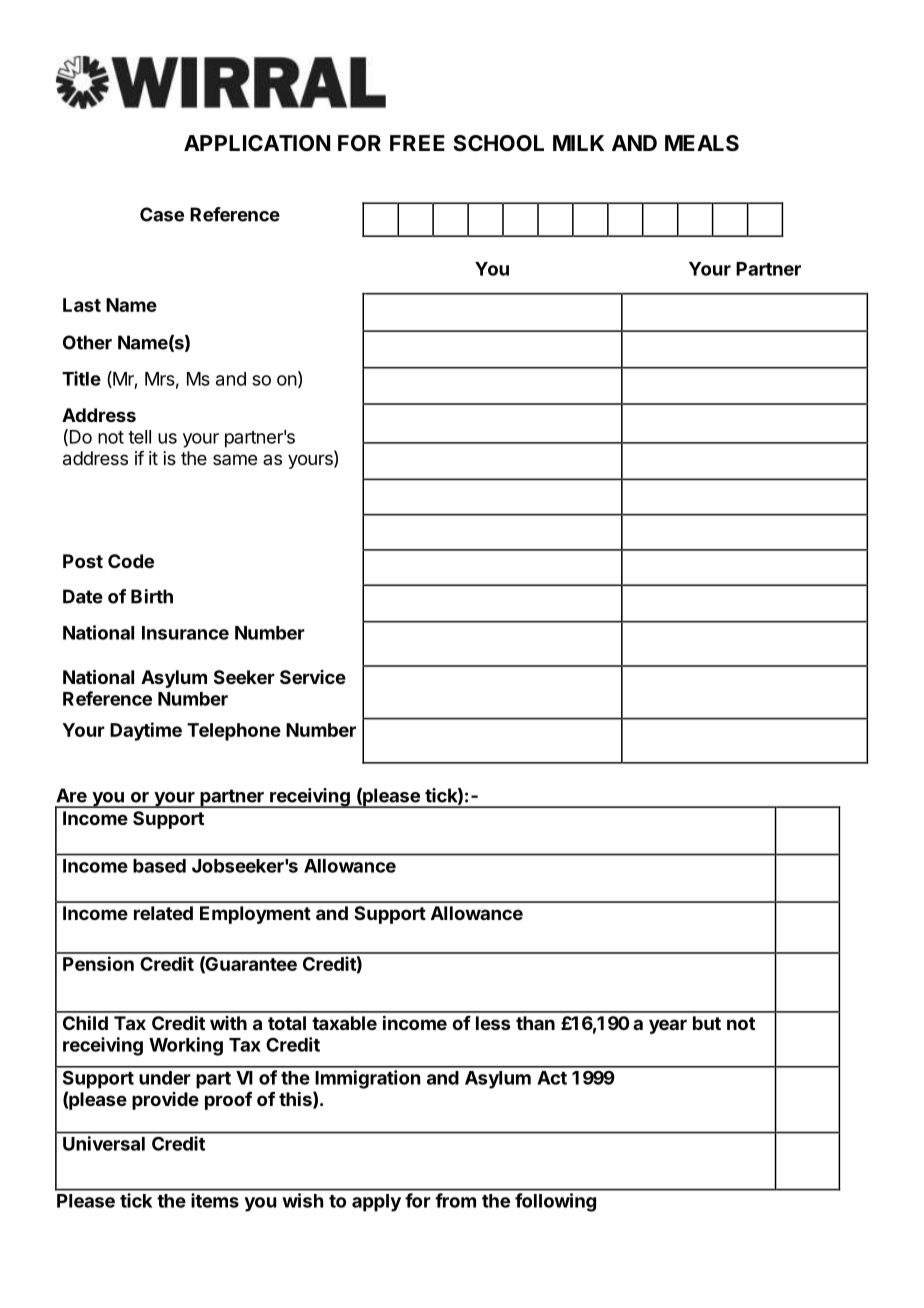 The width and height of the screenshot is (924, 1308). What do you see at coordinates (578, 143) in the screenshot?
I see `MILK` at bounding box center [578, 143].
